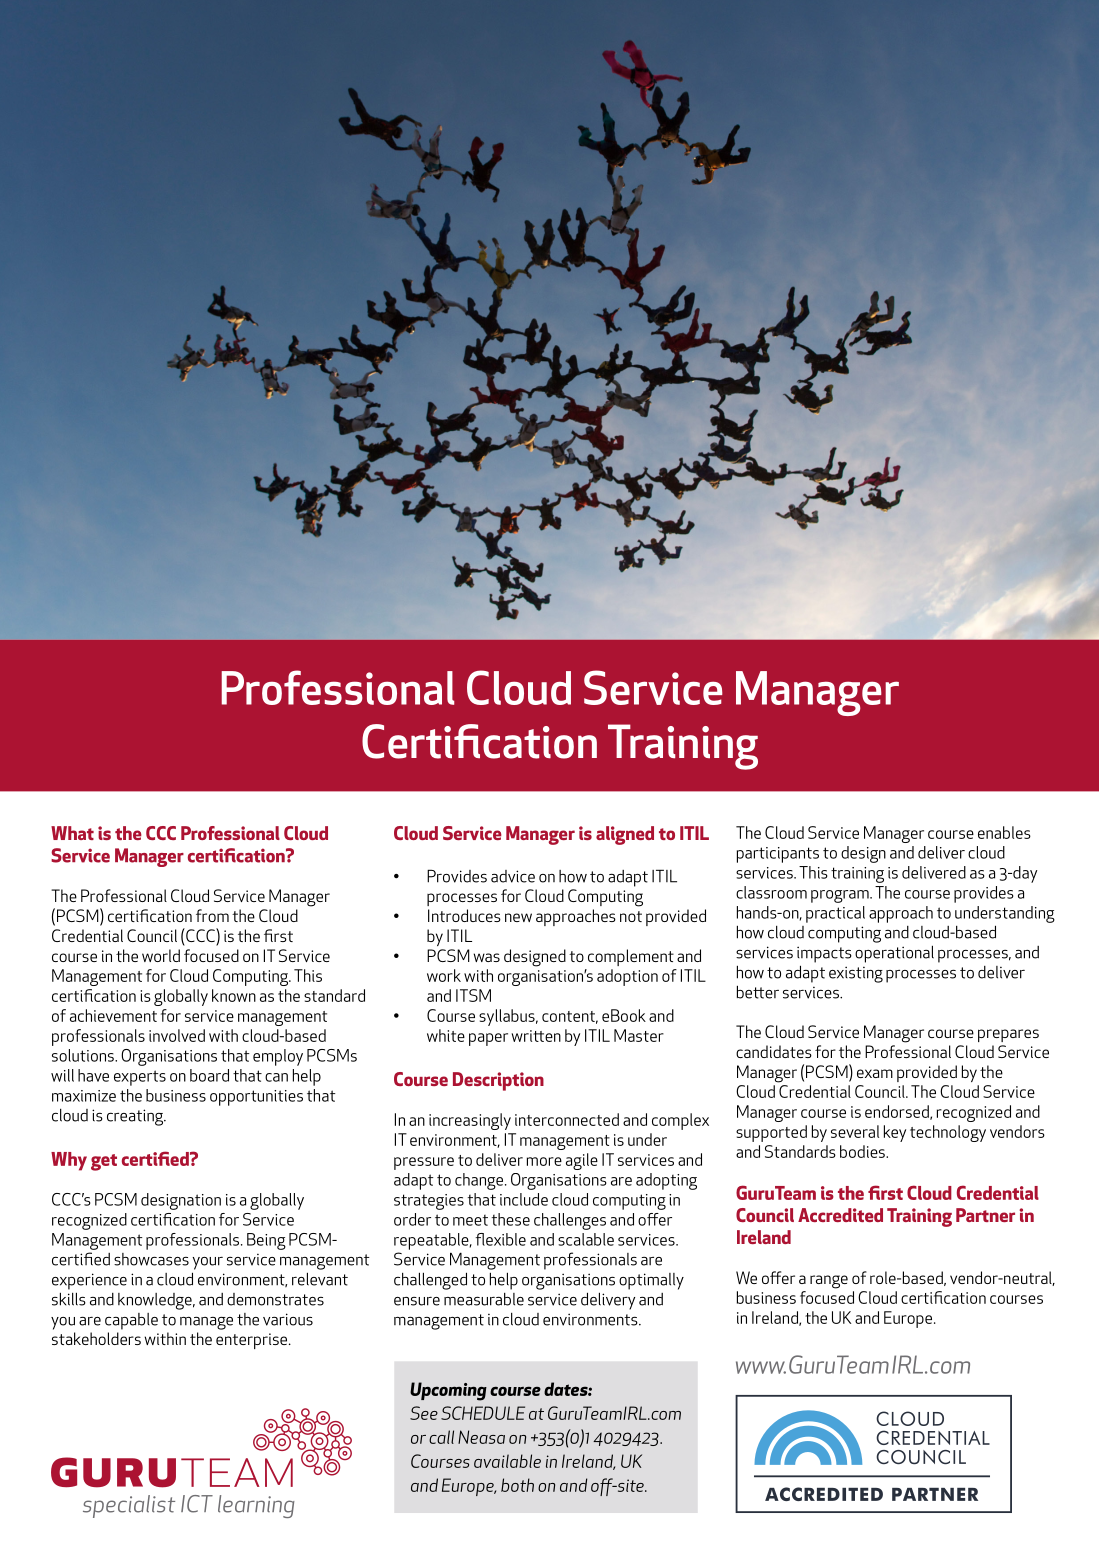 Image resolution: width=1099 pixels, height=1554 pixels. I want to click on advice, so click(513, 876).
